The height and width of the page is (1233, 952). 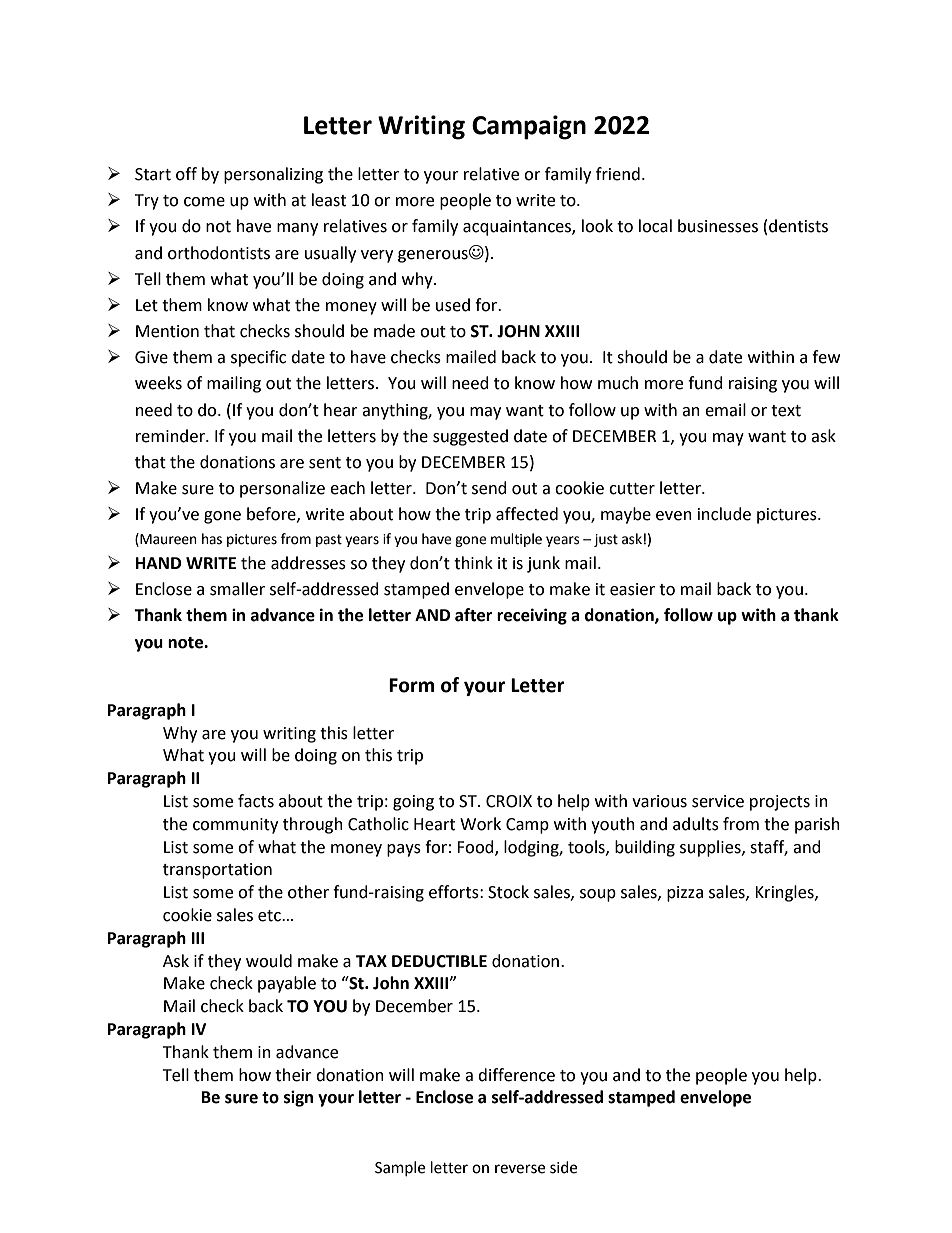 I want to click on side, so click(x=563, y=1167).
